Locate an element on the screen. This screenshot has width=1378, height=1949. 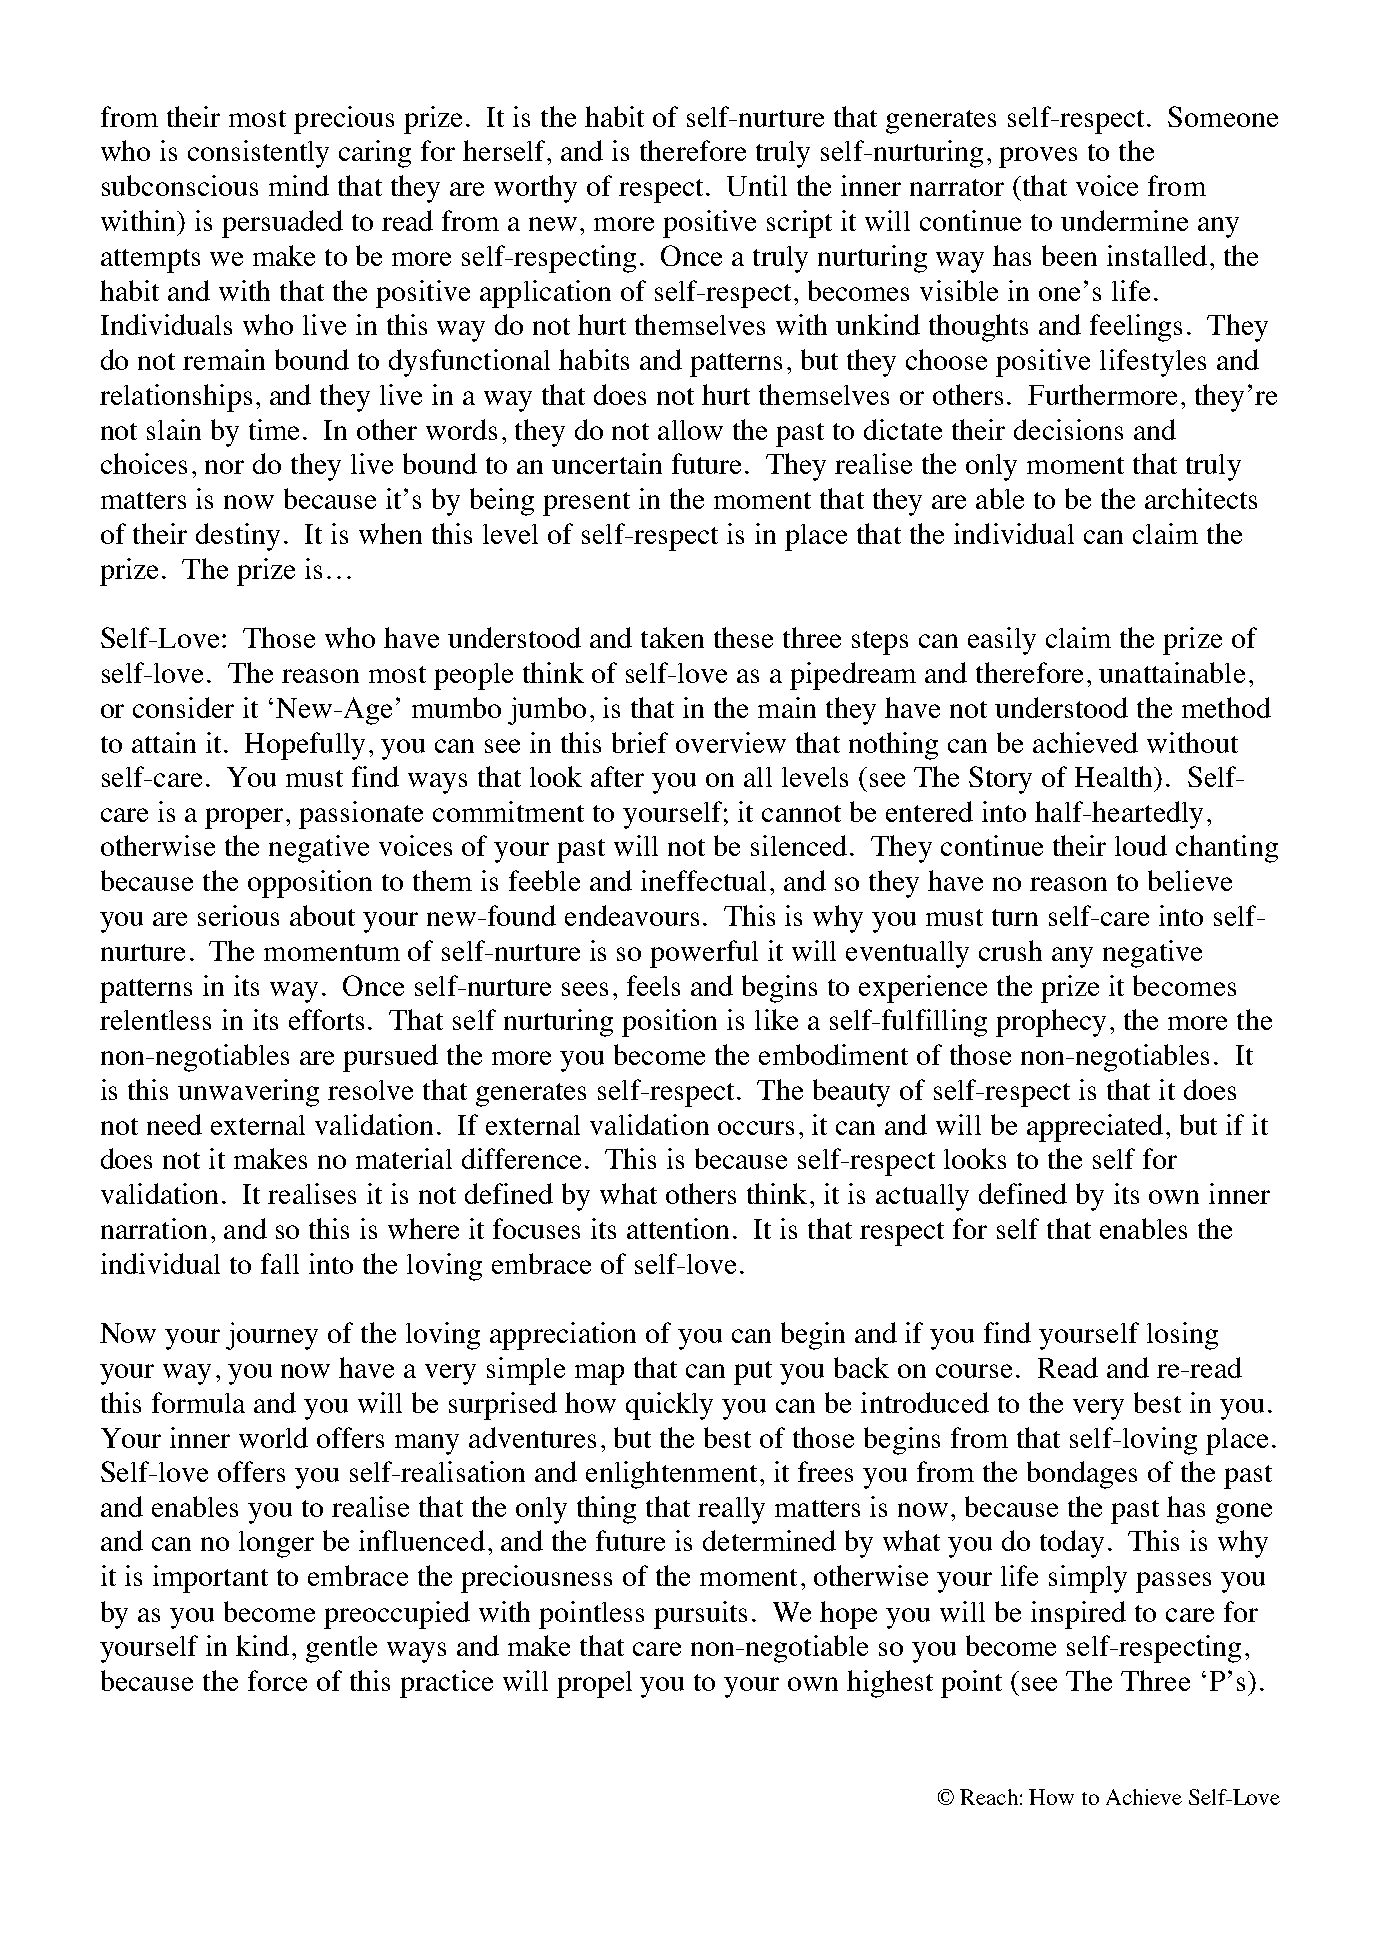
proves is located at coordinates (1038, 157).
